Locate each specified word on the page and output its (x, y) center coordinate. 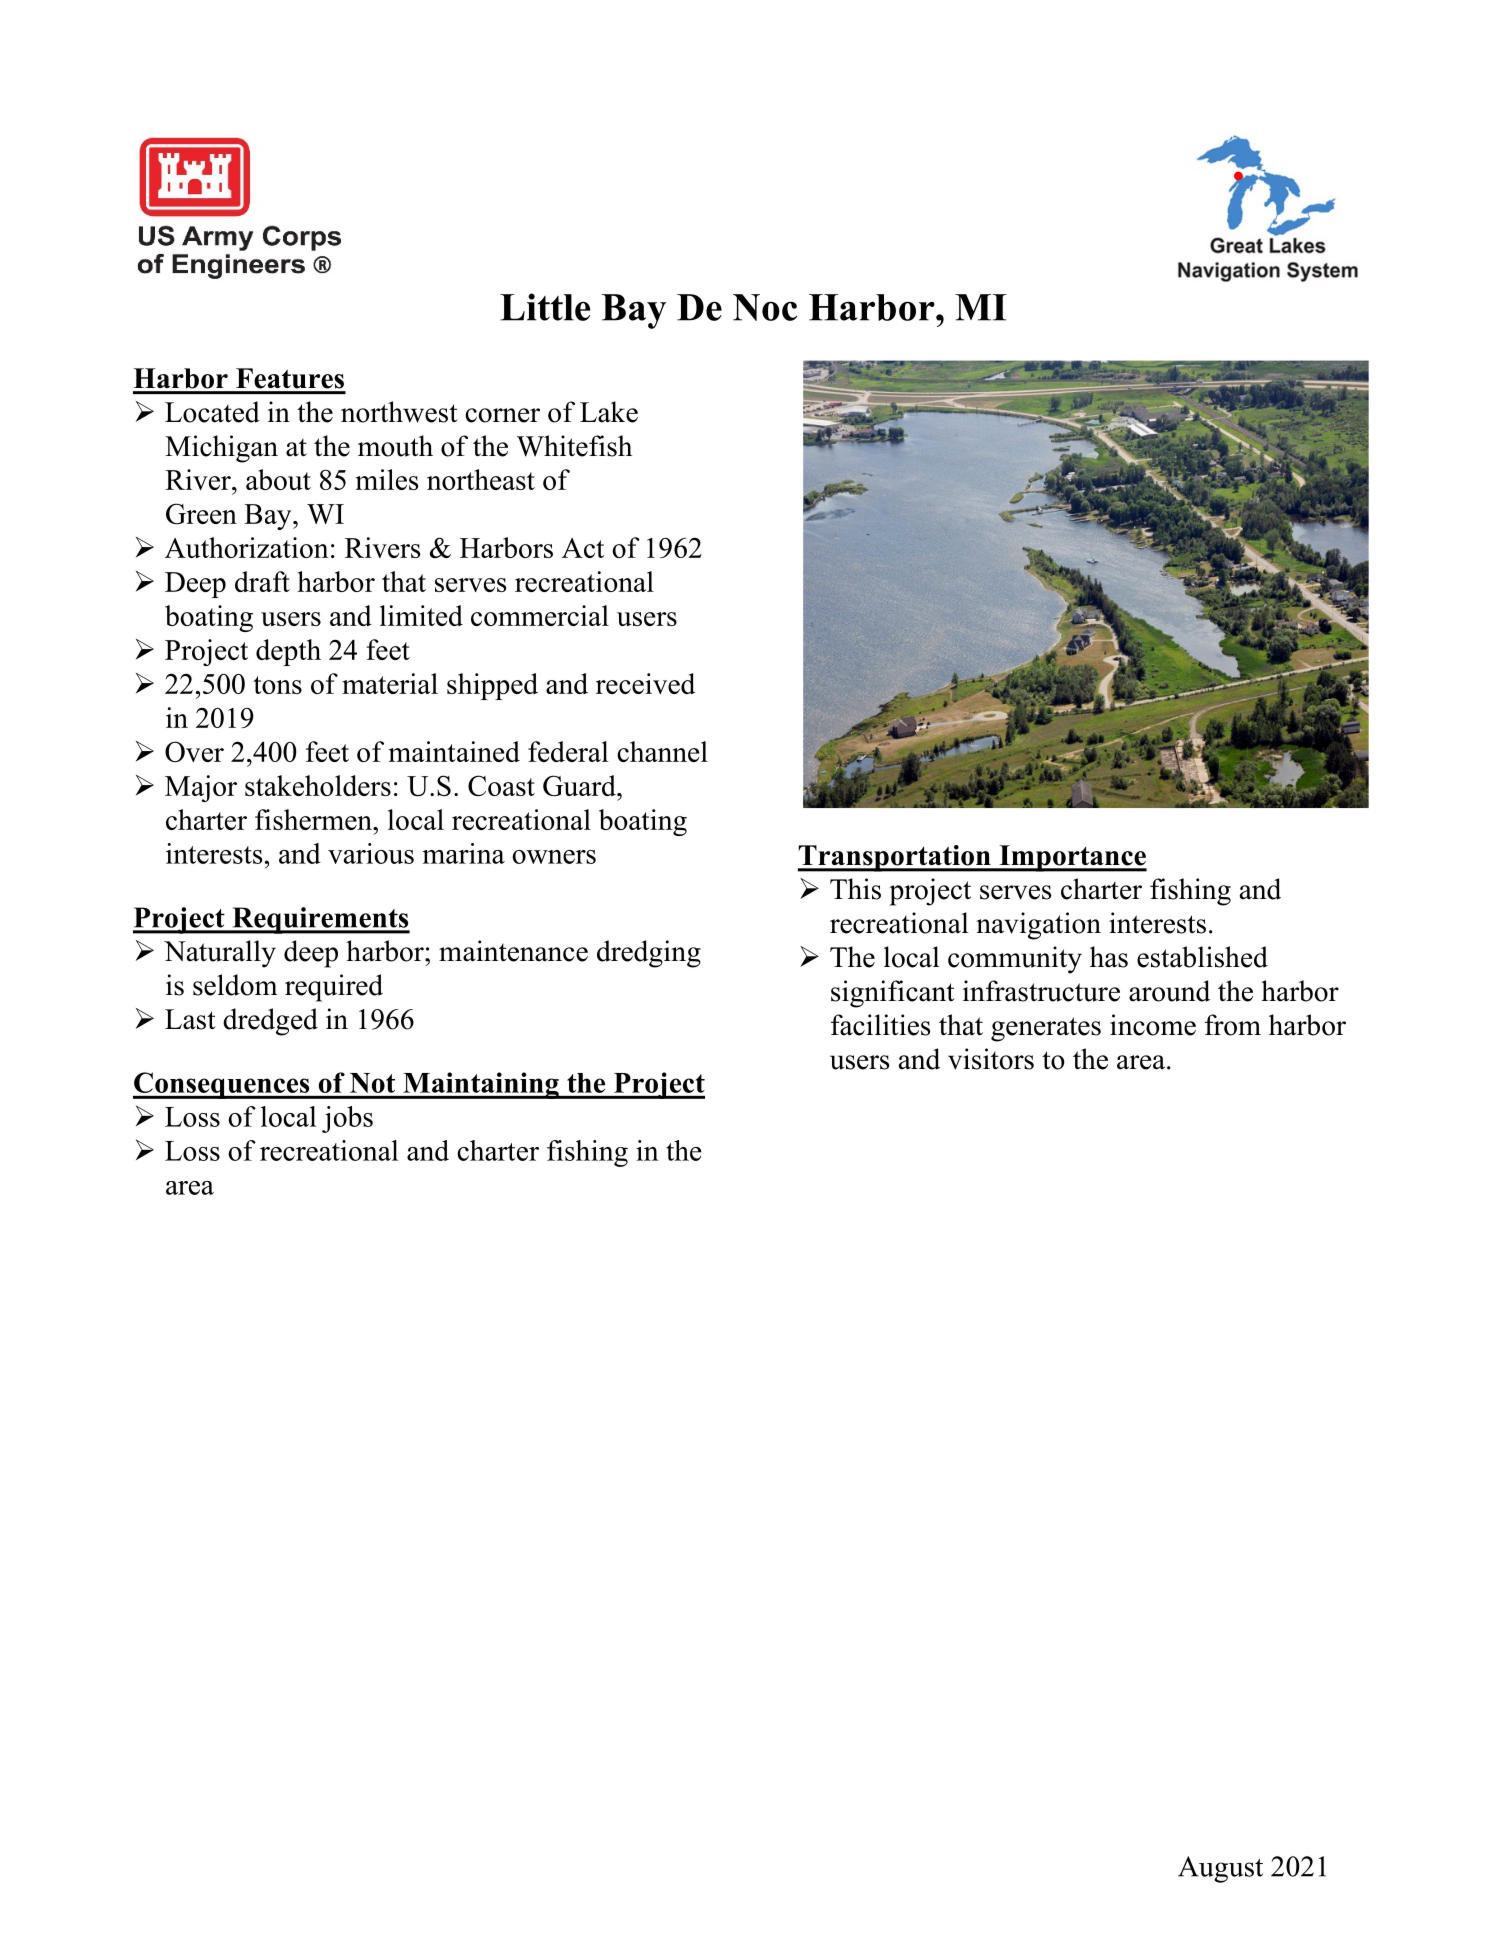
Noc (765, 307)
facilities (880, 1025)
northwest (399, 412)
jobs (347, 1119)
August (1220, 1869)
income (1153, 1025)
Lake (609, 412)
